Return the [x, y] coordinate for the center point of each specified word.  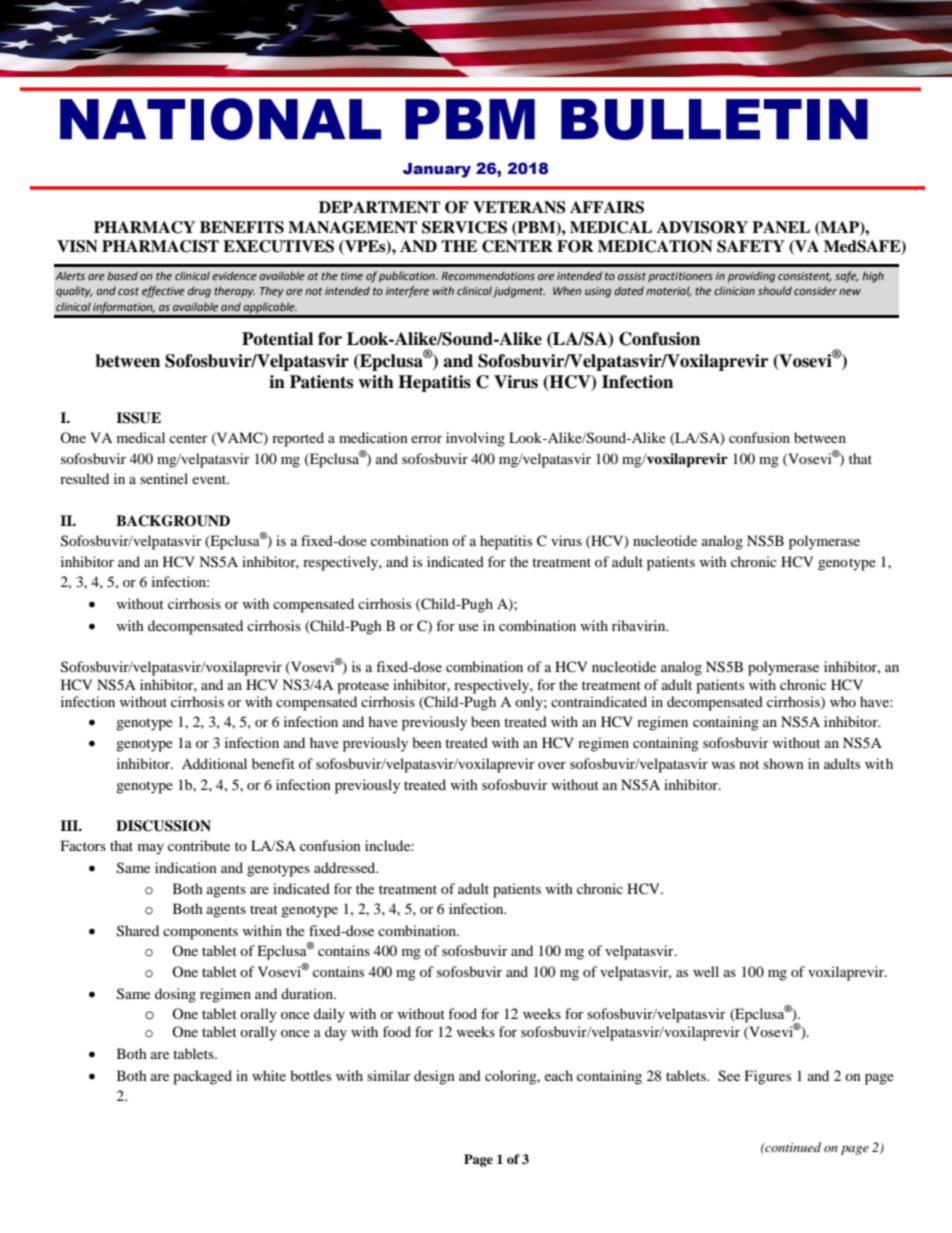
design [434, 1077]
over [552, 765]
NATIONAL [220, 119]
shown [783, 763]
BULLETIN [714, 119]
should [775, 290]
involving [475, 439]
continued [792, 1147]
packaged [202, 1077]
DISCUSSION [163, 826]
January [437, 170]
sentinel [164, 478]
